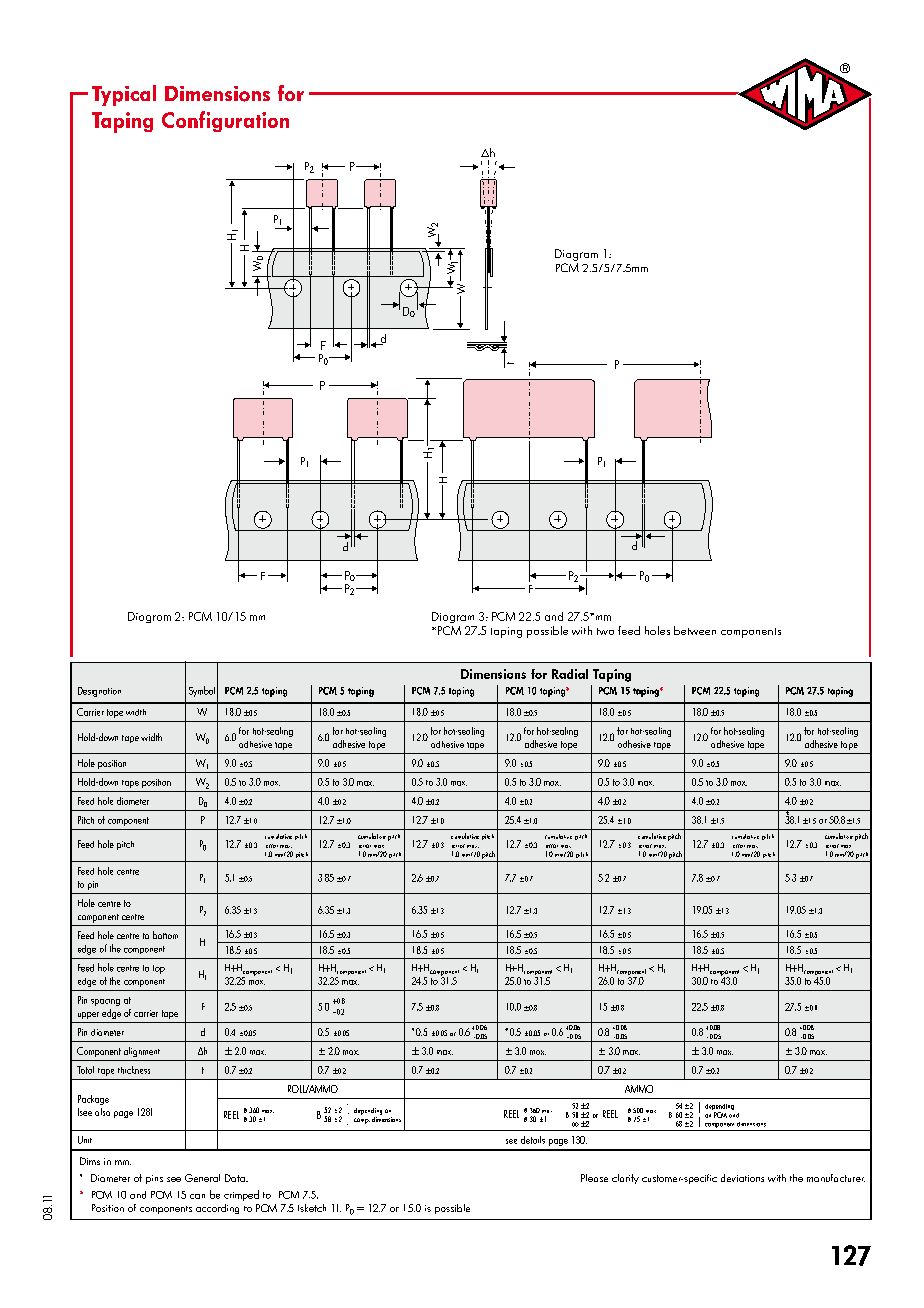 Image resolution: width=924 pixels, height=1308 pixels. What do you see at coordinates (99, 692) in the document?
I see `Designation` at bounding box center [99, 692].
